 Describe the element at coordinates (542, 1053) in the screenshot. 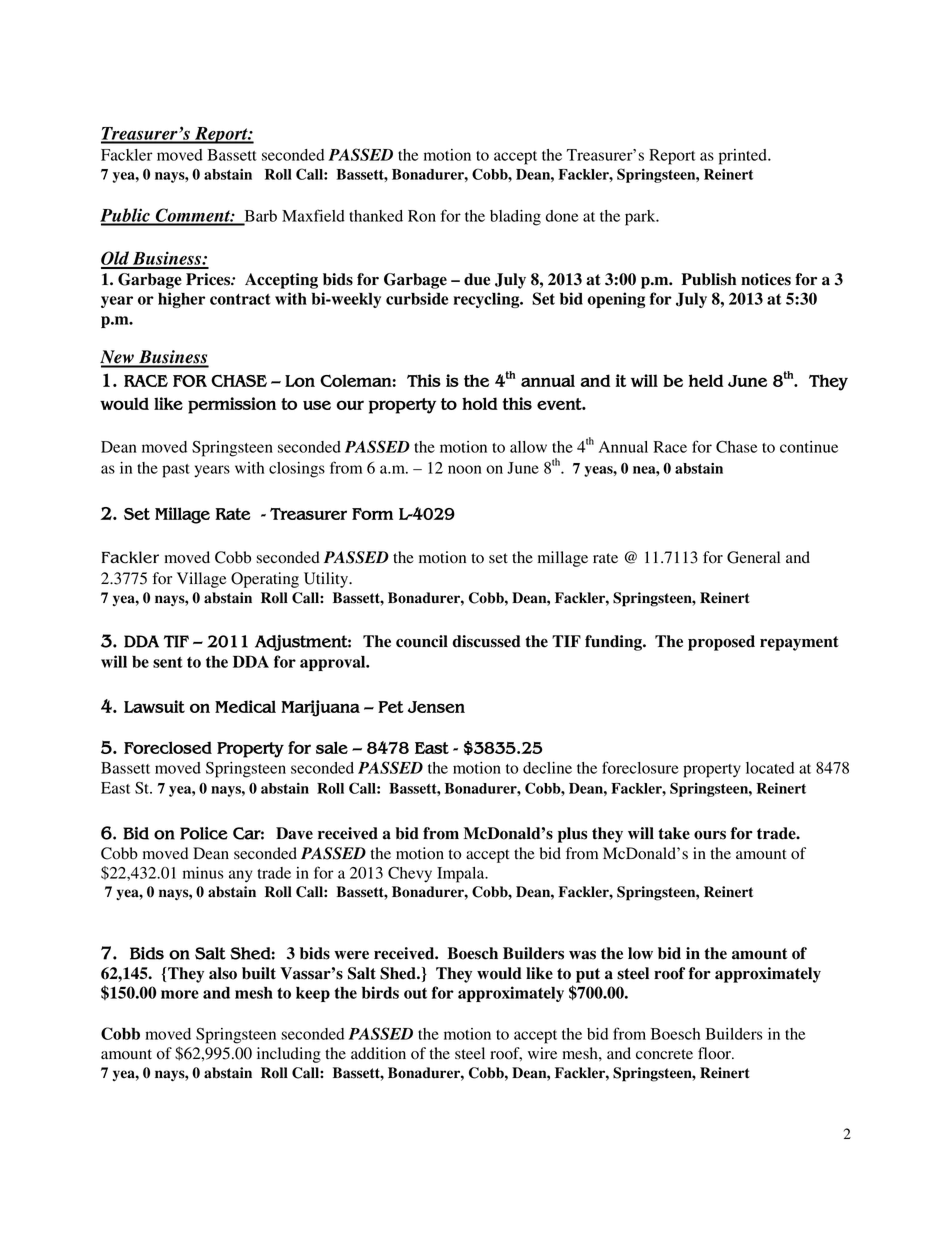

I see `wire` at that location.
